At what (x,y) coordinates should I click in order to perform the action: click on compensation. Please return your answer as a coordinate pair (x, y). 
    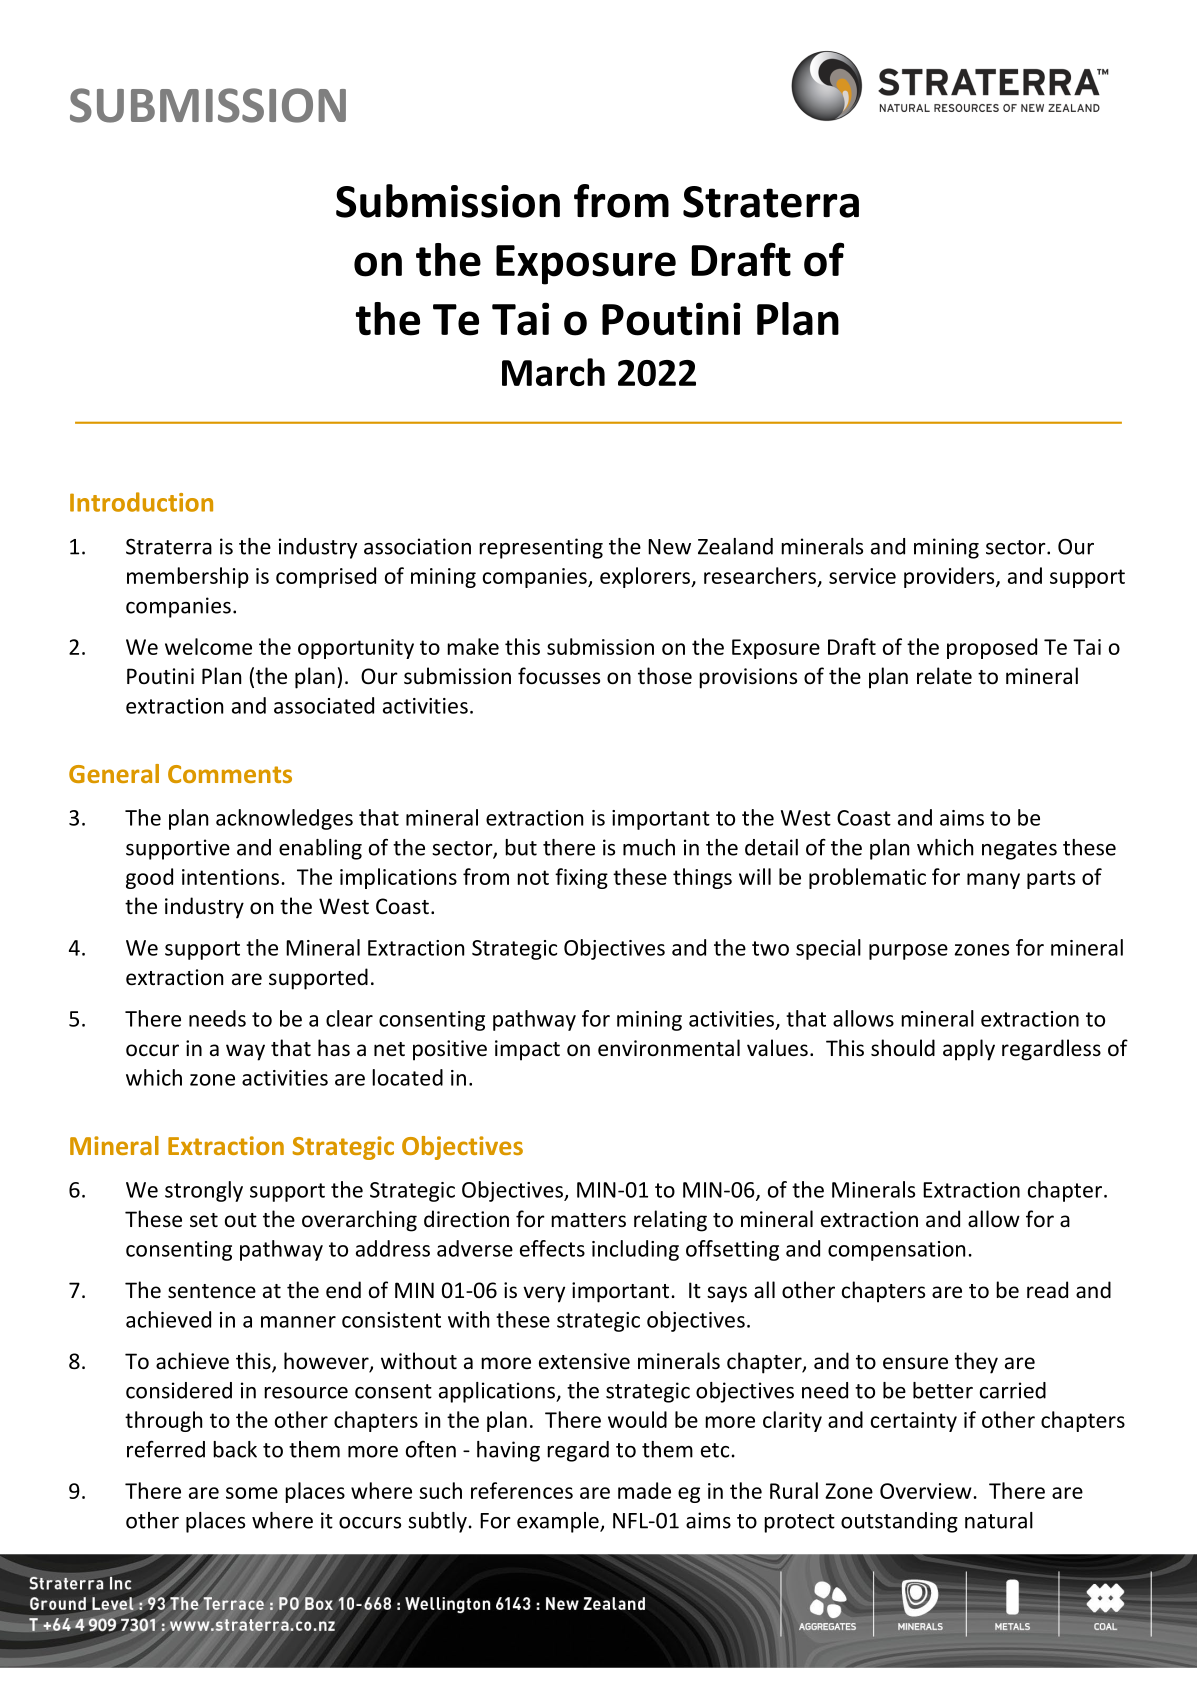
    Looking at the image, I should click on (896, 1251).
